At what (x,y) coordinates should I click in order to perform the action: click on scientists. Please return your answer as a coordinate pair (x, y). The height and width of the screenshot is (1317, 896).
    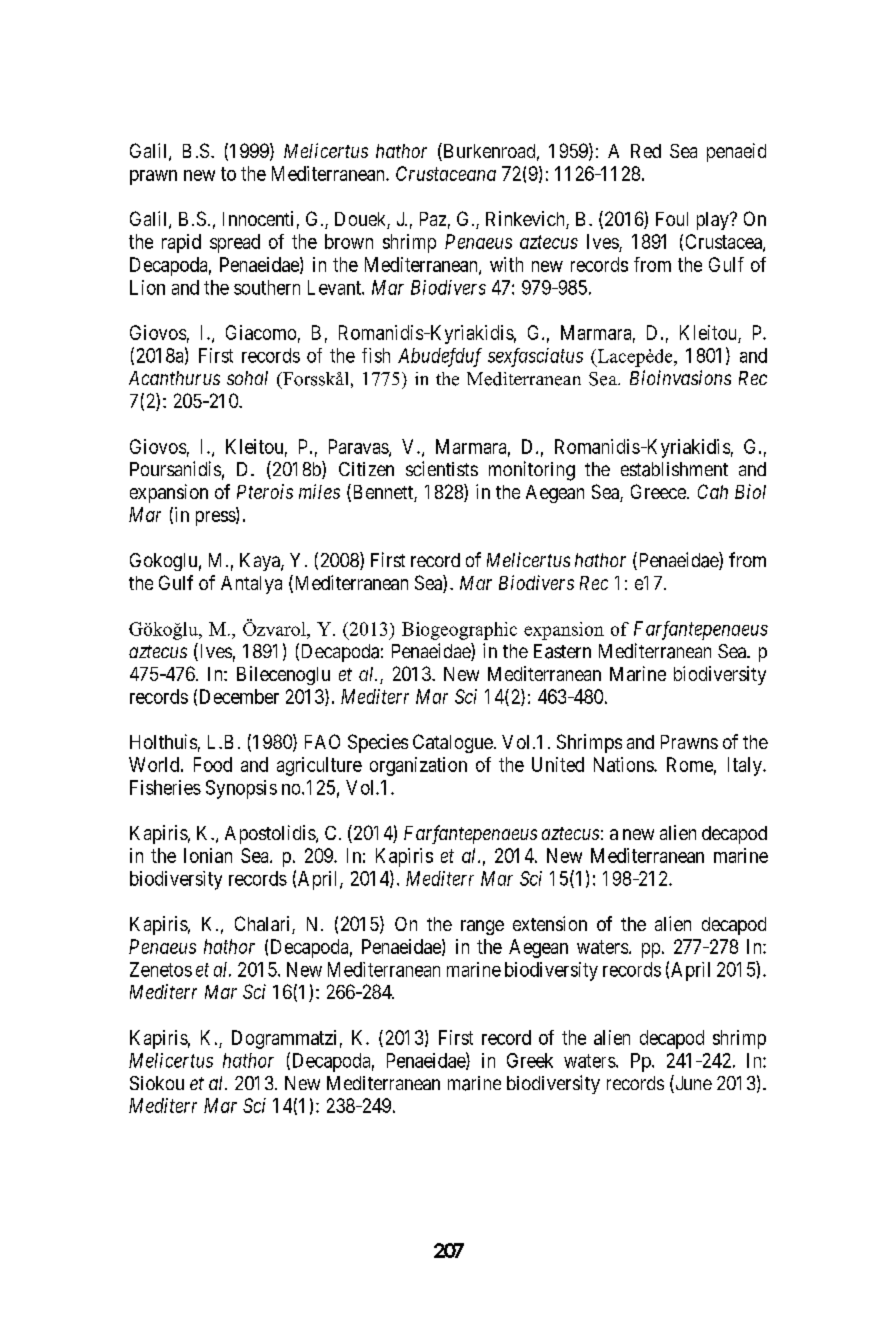
    Looking at the image, I should click on (442, 468).
